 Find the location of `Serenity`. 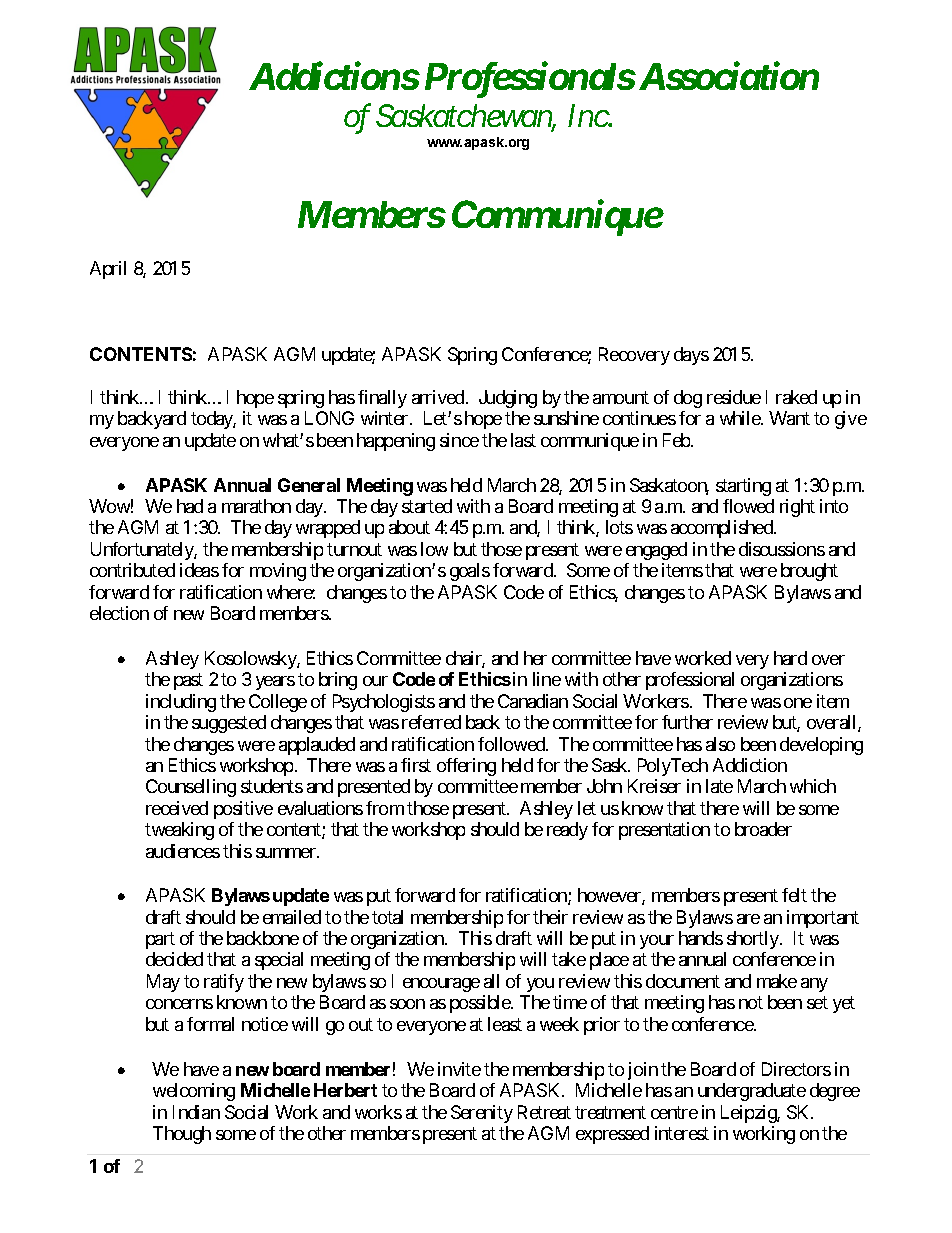

Serenity is located at coordinates (482, 1114).
